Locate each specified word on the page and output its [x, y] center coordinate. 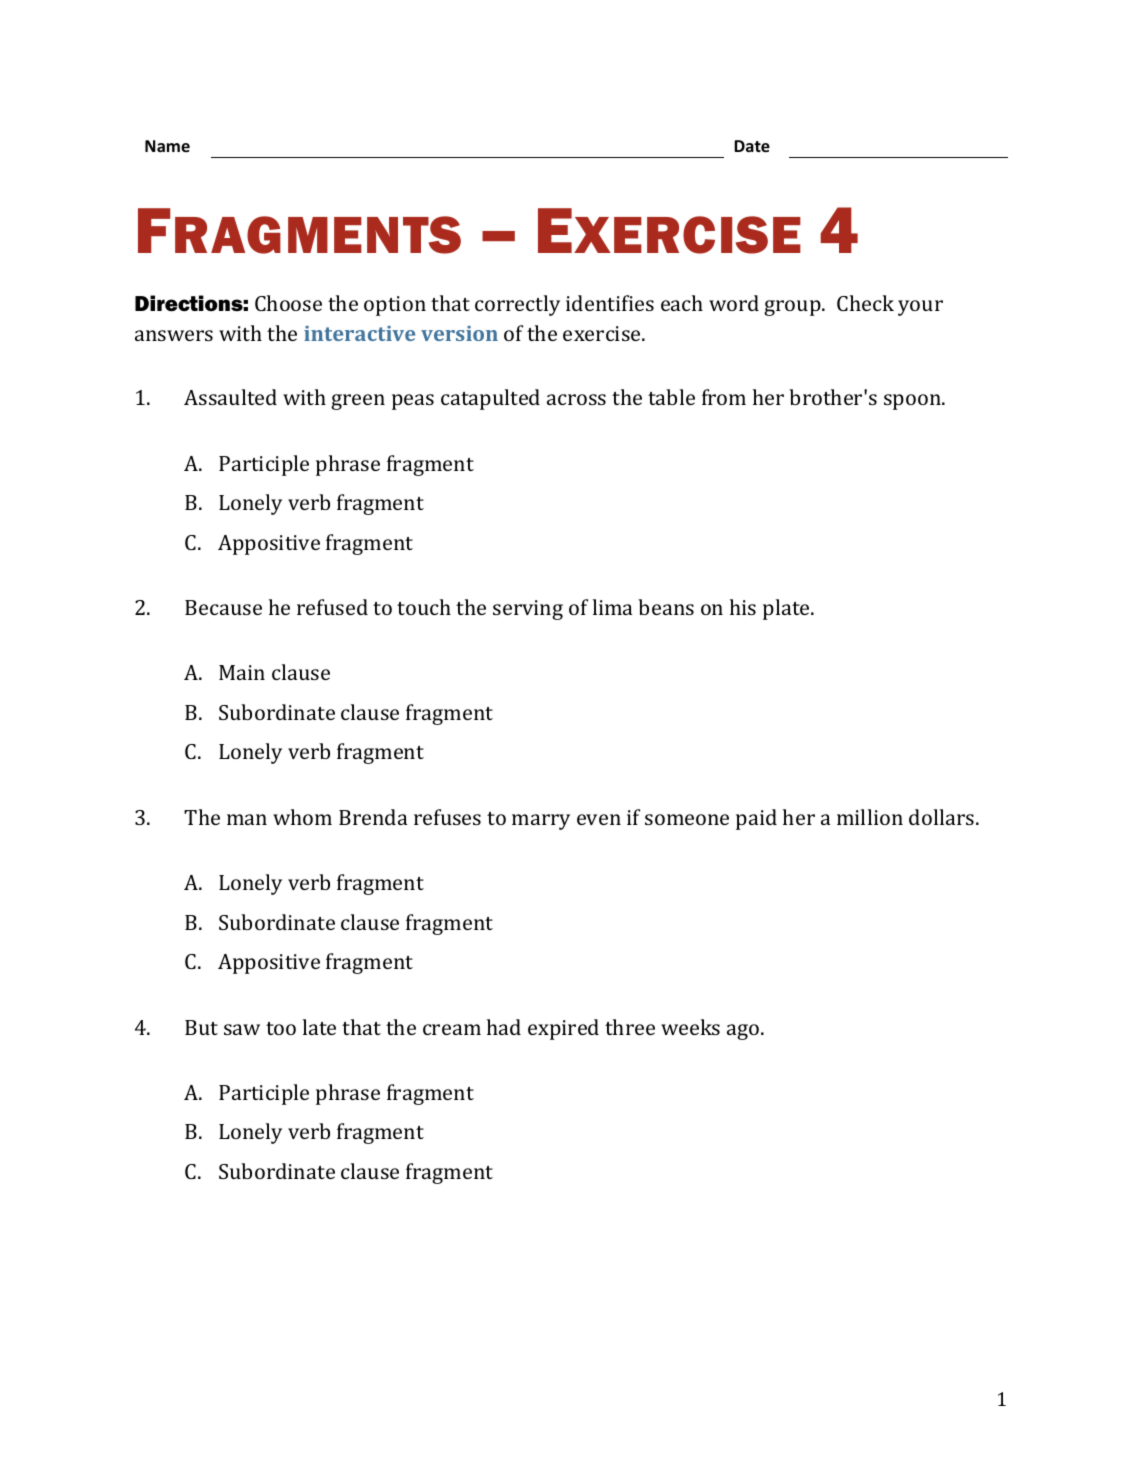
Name [167, 146]
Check [865, 303]
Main [242, 672]
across [576, 399]
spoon [913, 402]
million [870, 817]
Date [752, 146]
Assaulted [230, 397]
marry [541, 822]
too [281, 1028]
